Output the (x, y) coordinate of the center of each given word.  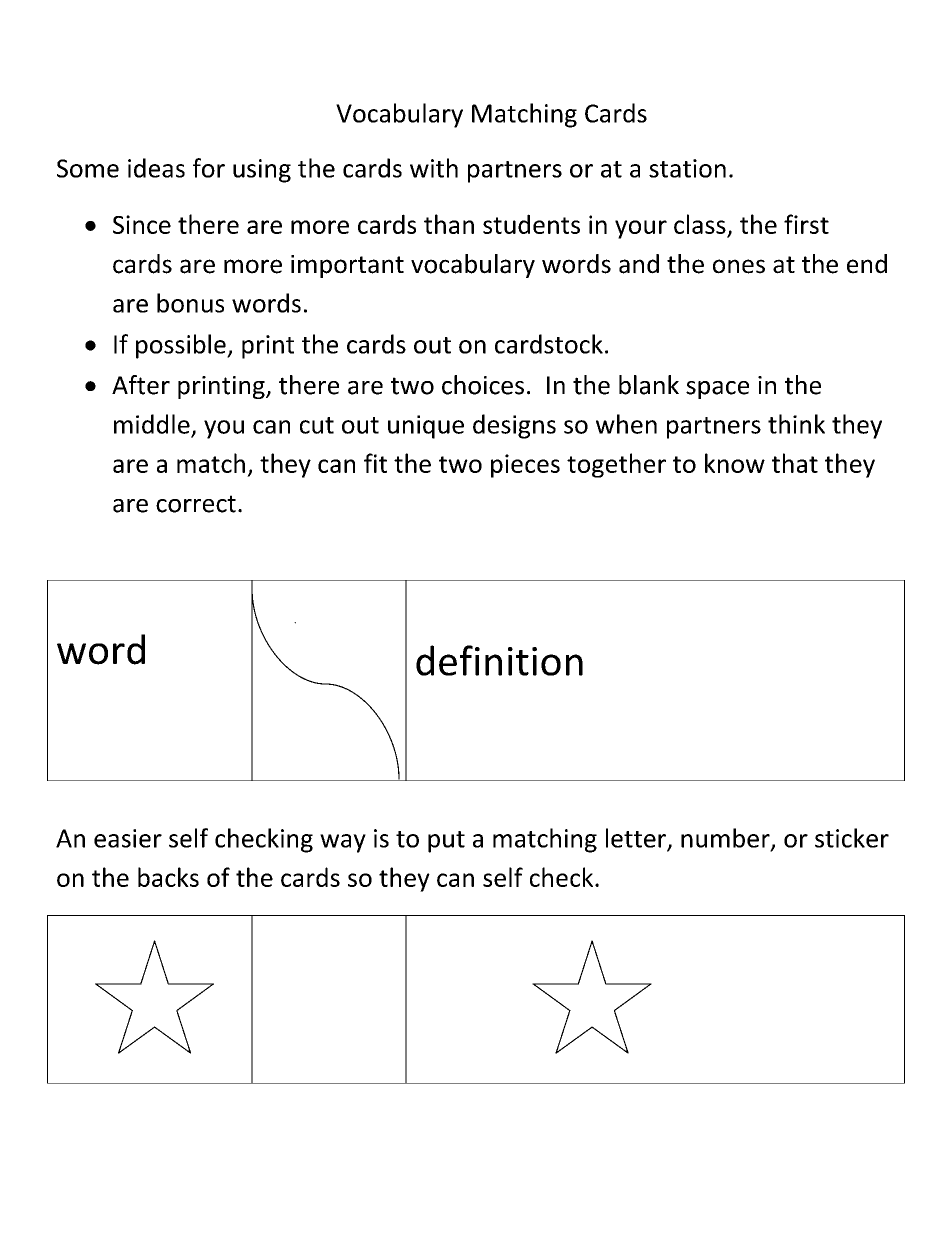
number (726, 839)
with (434, 168)
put (446, 842)
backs (168, 877)
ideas (156, 168)
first (806, 224)
